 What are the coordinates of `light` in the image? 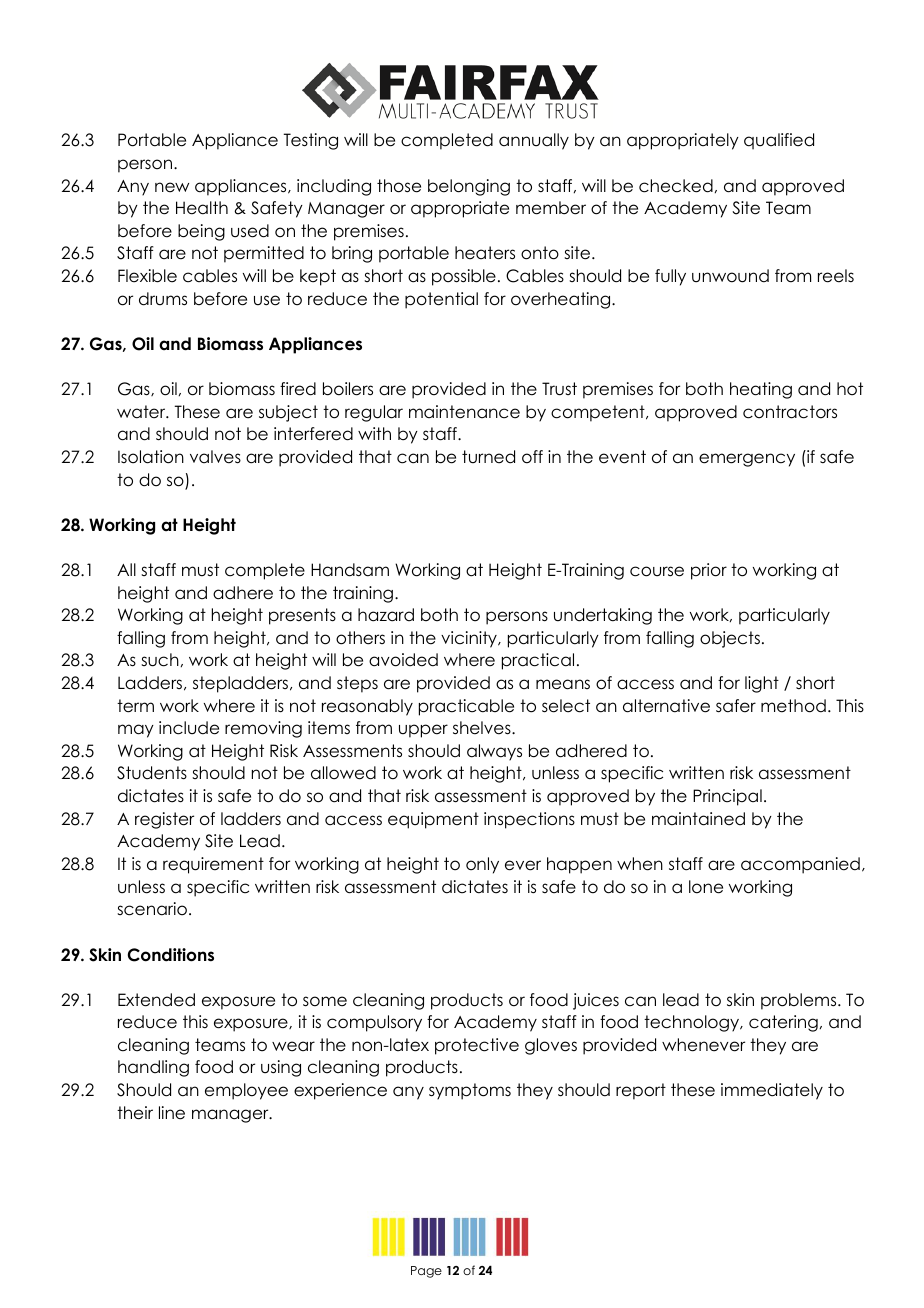 It's located at (762, 684).
